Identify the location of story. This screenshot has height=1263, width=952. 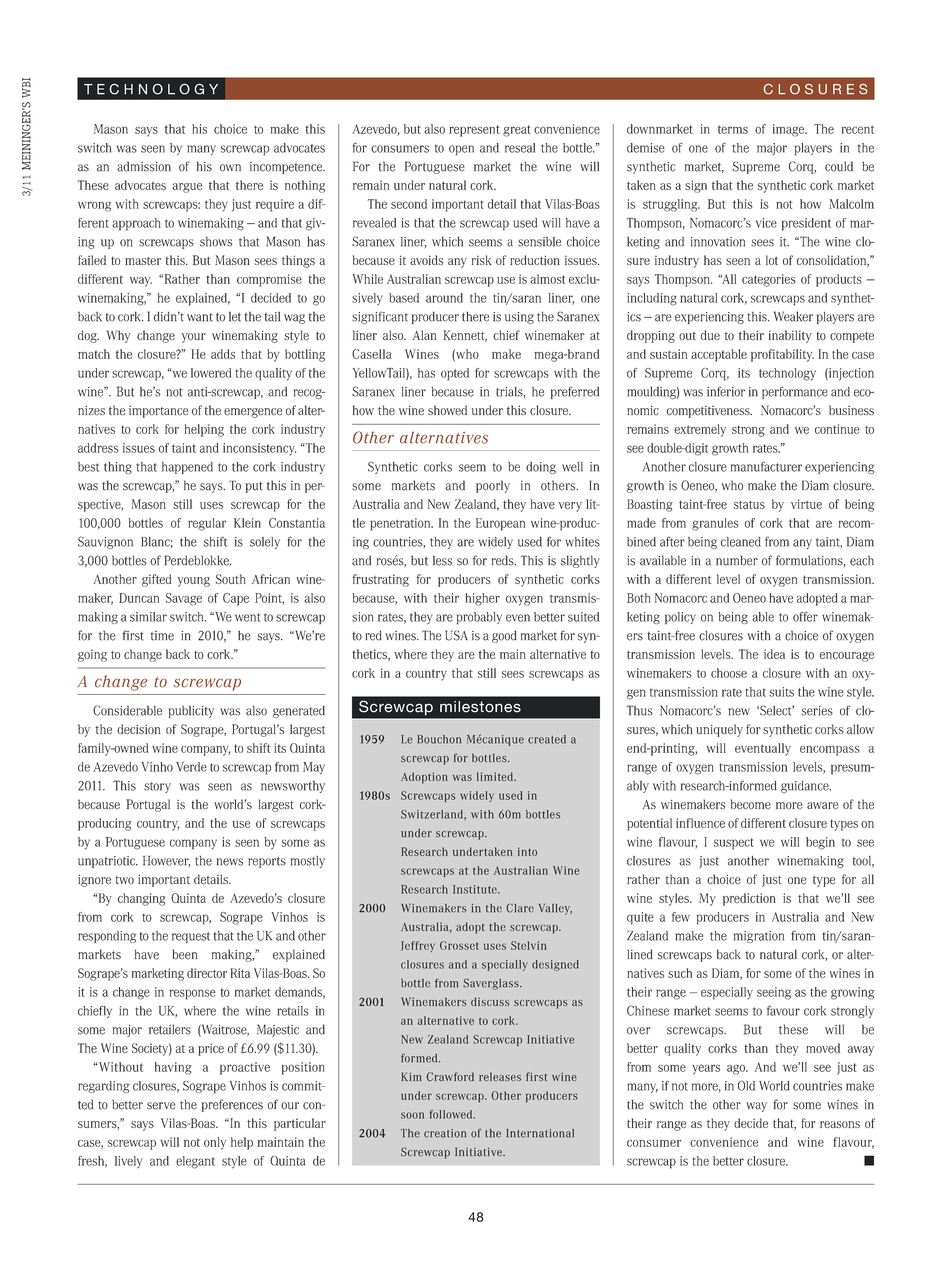
(157, 787).
